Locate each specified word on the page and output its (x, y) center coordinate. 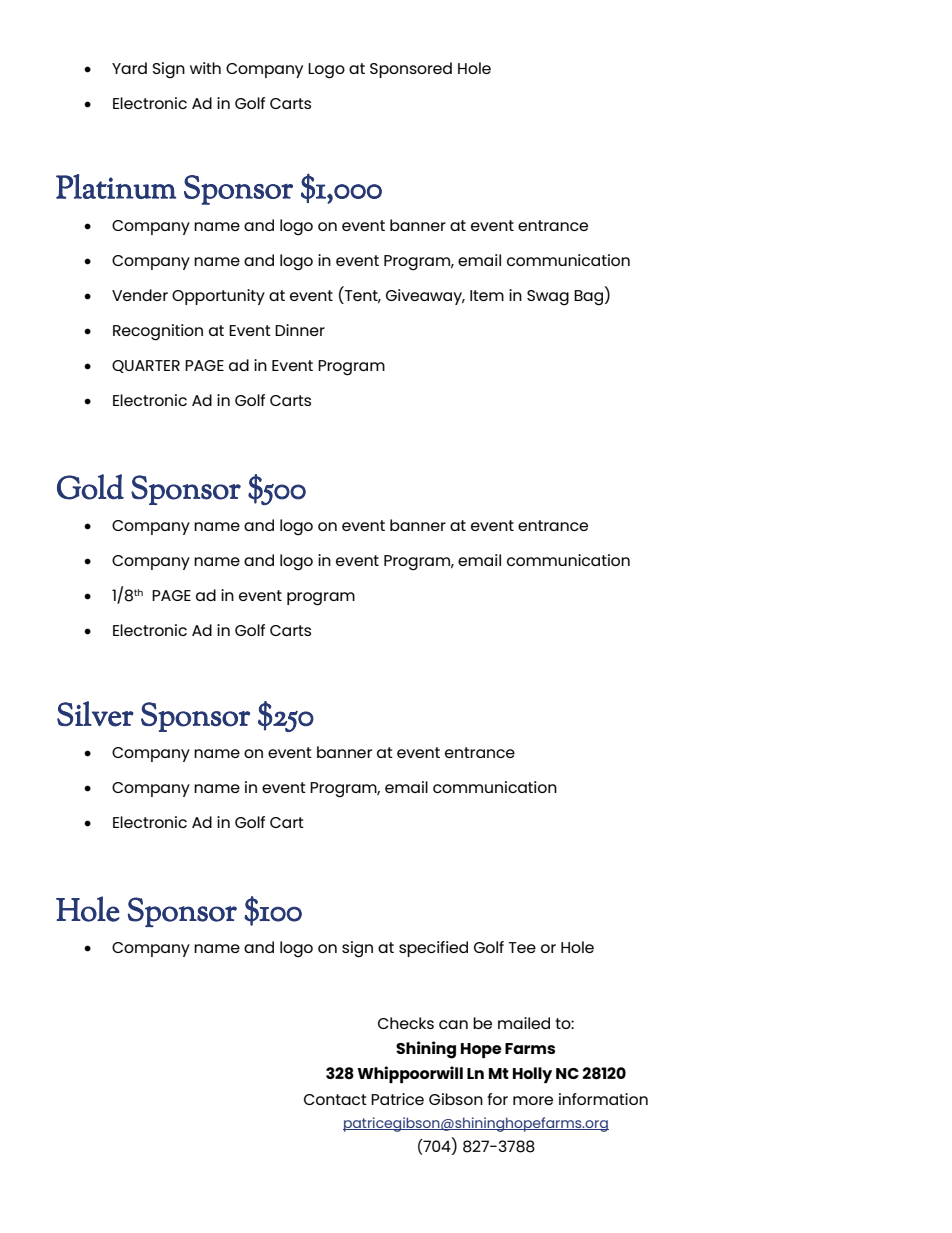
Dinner (300, 330)
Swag (548, 298)
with (205, 68)
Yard (129, 68)
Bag (590, 298)
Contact (335, 1099)
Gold (90, 487)
